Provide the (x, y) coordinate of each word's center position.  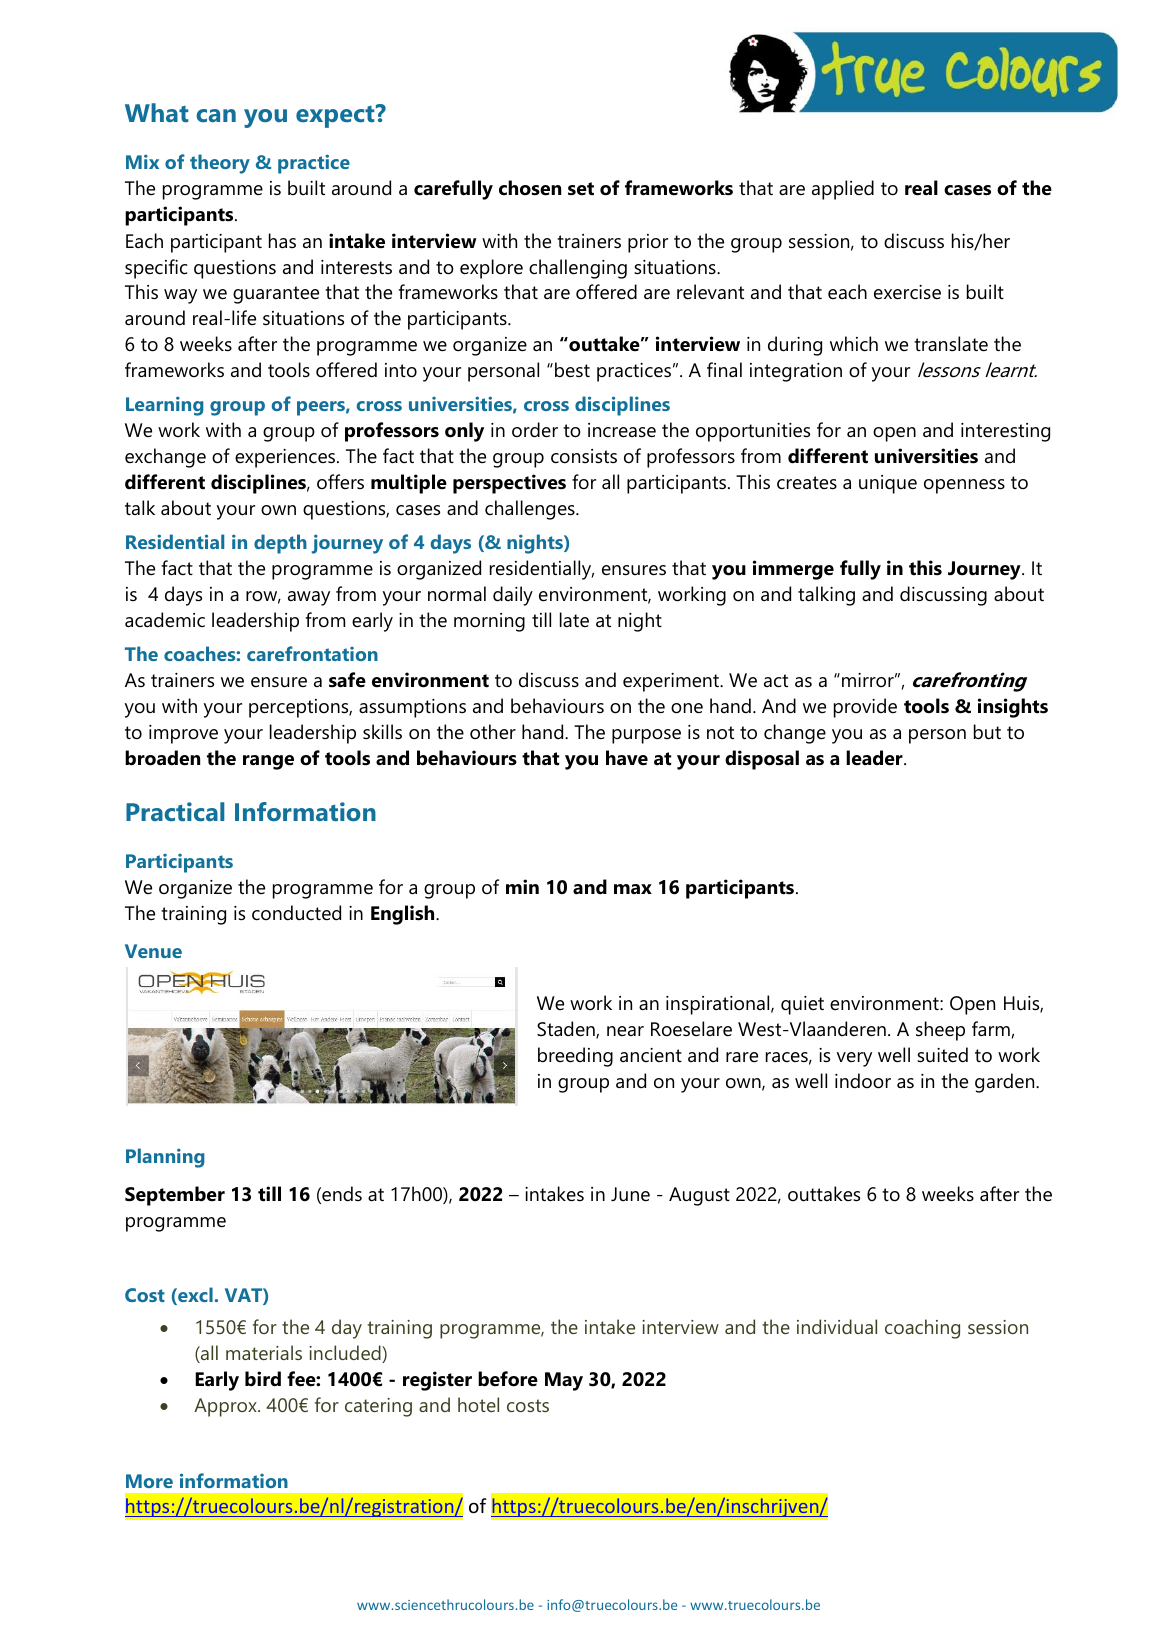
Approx (226, 1407)
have (627, 758)
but (987, 732)
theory (220, 164)
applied (843, 190)
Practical (175, 811)
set (581, 189)
